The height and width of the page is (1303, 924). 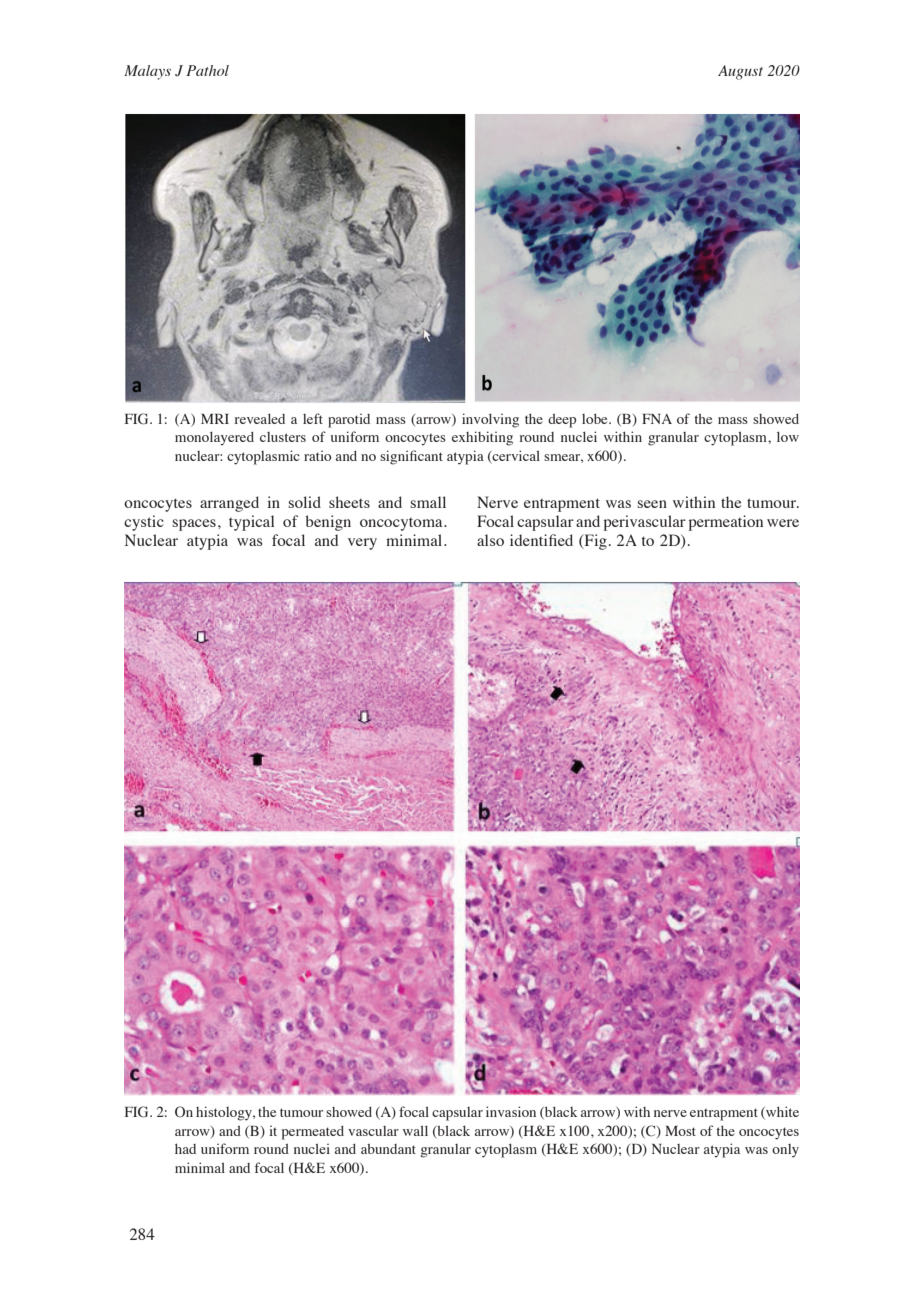 I want to click on low, so click(x=788, y=436).
